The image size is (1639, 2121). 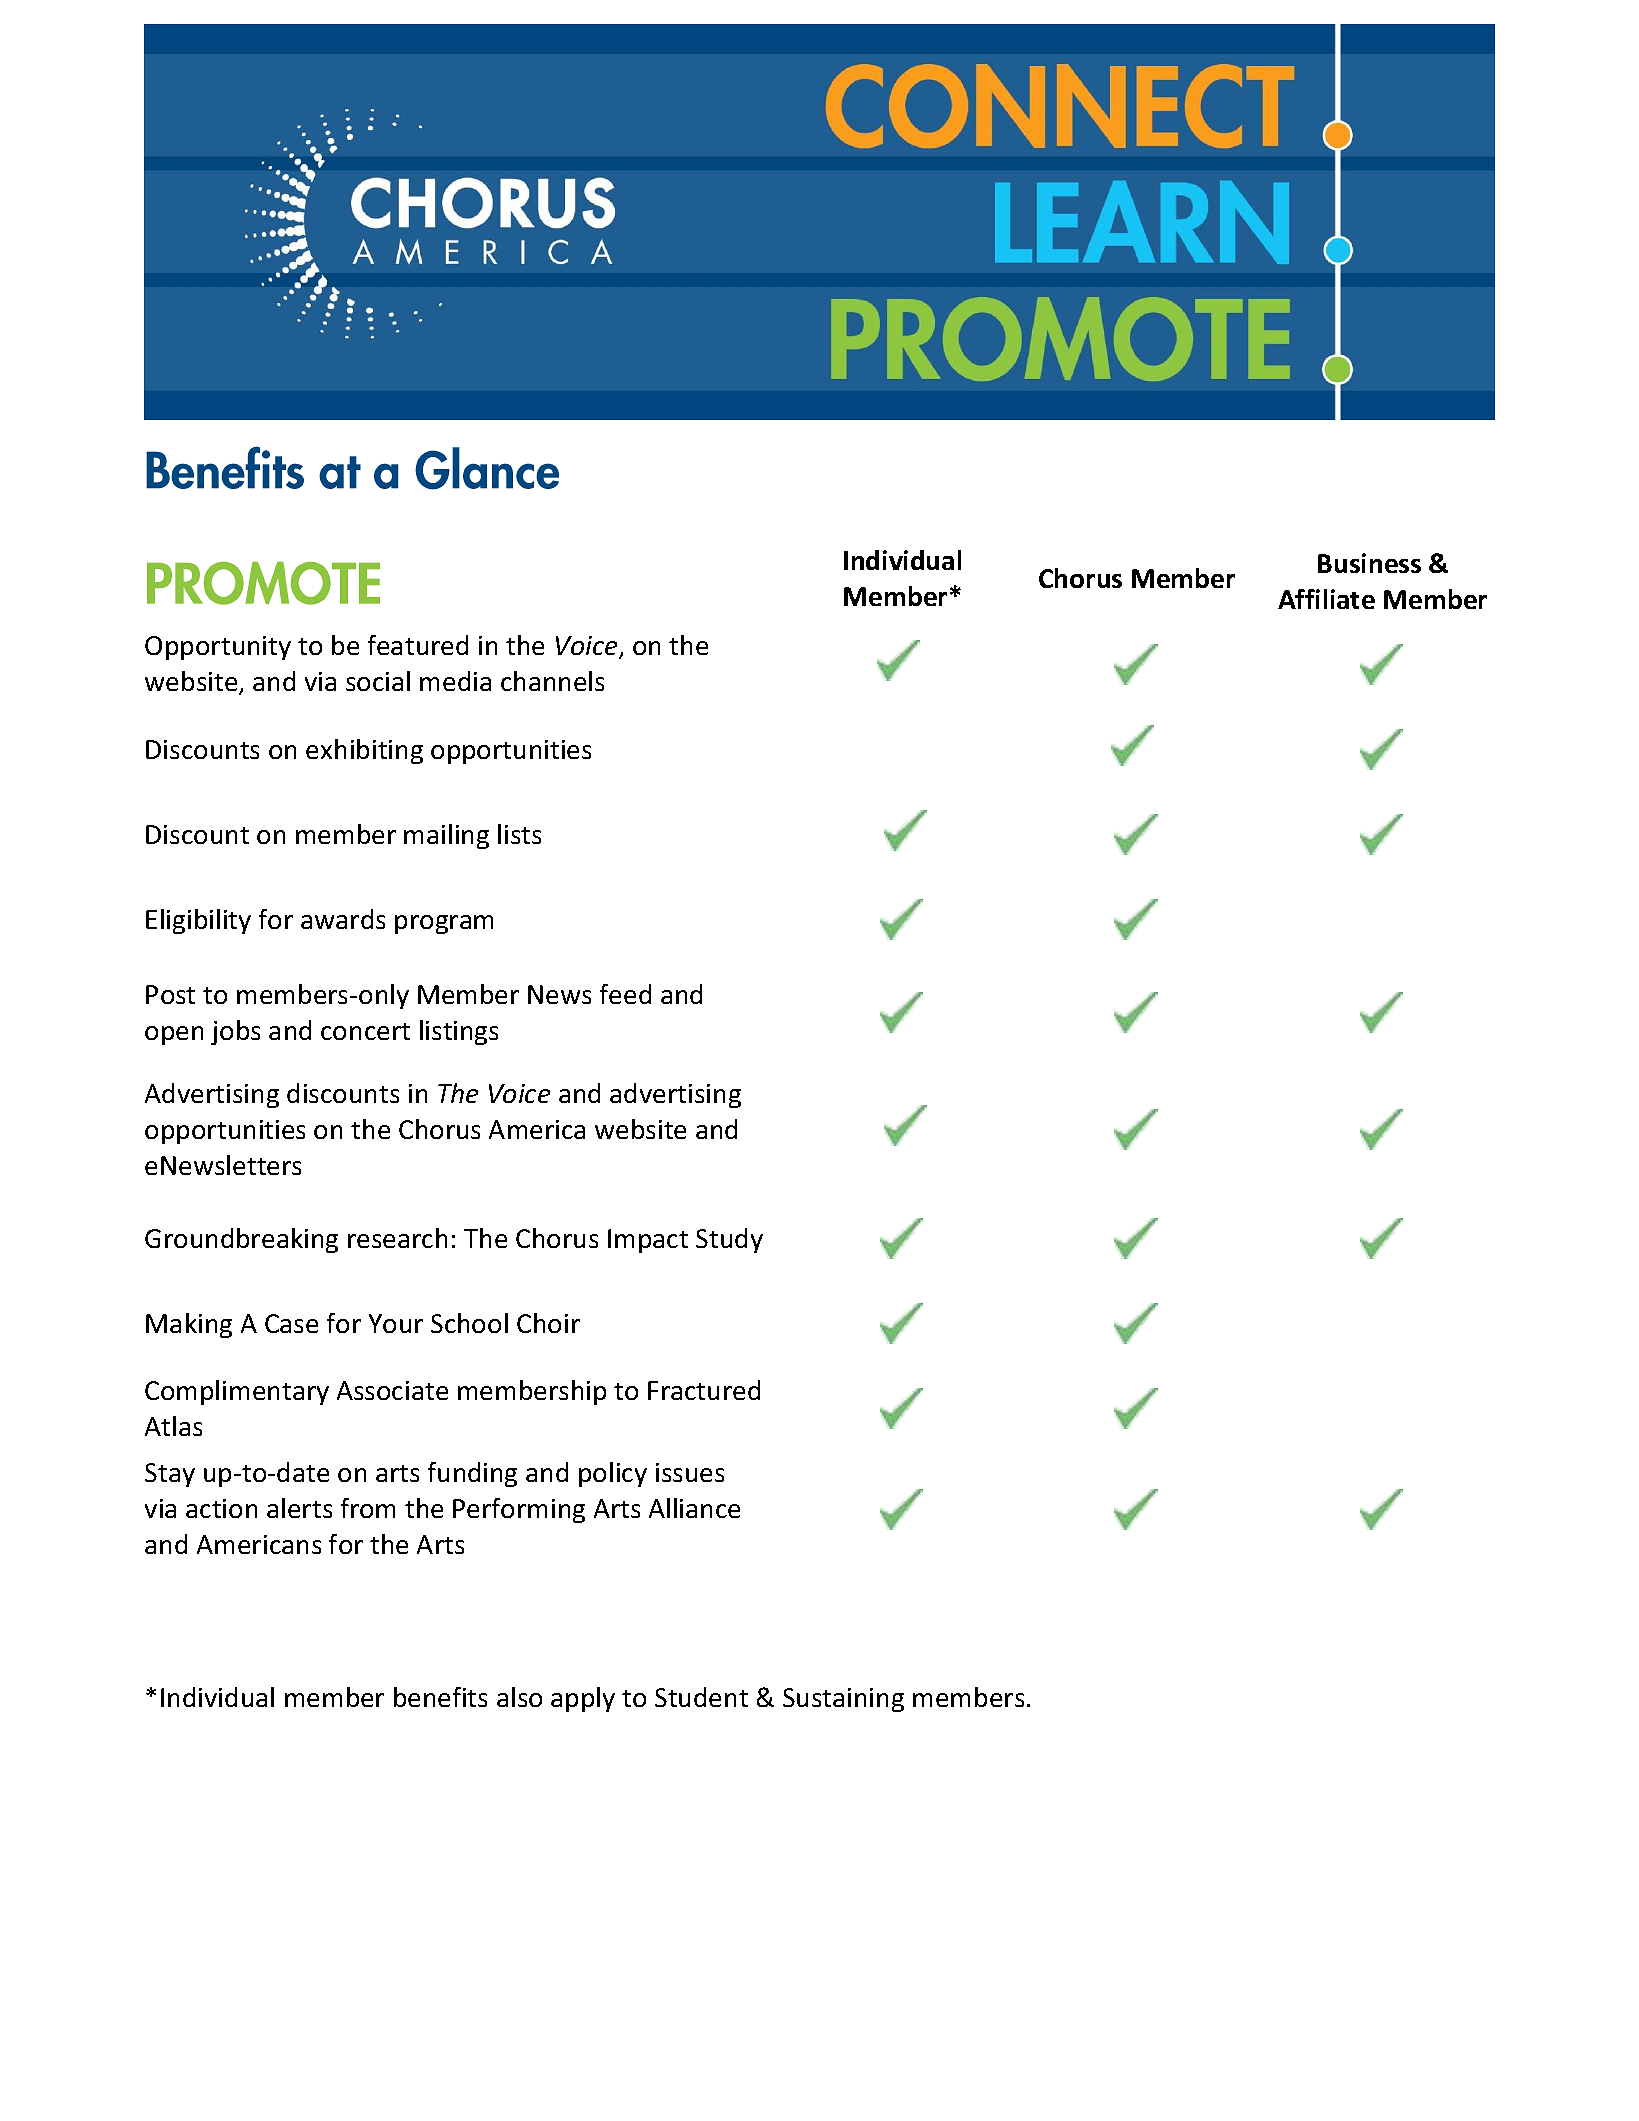 I want to click on awards, so click(x=343, y=919).
